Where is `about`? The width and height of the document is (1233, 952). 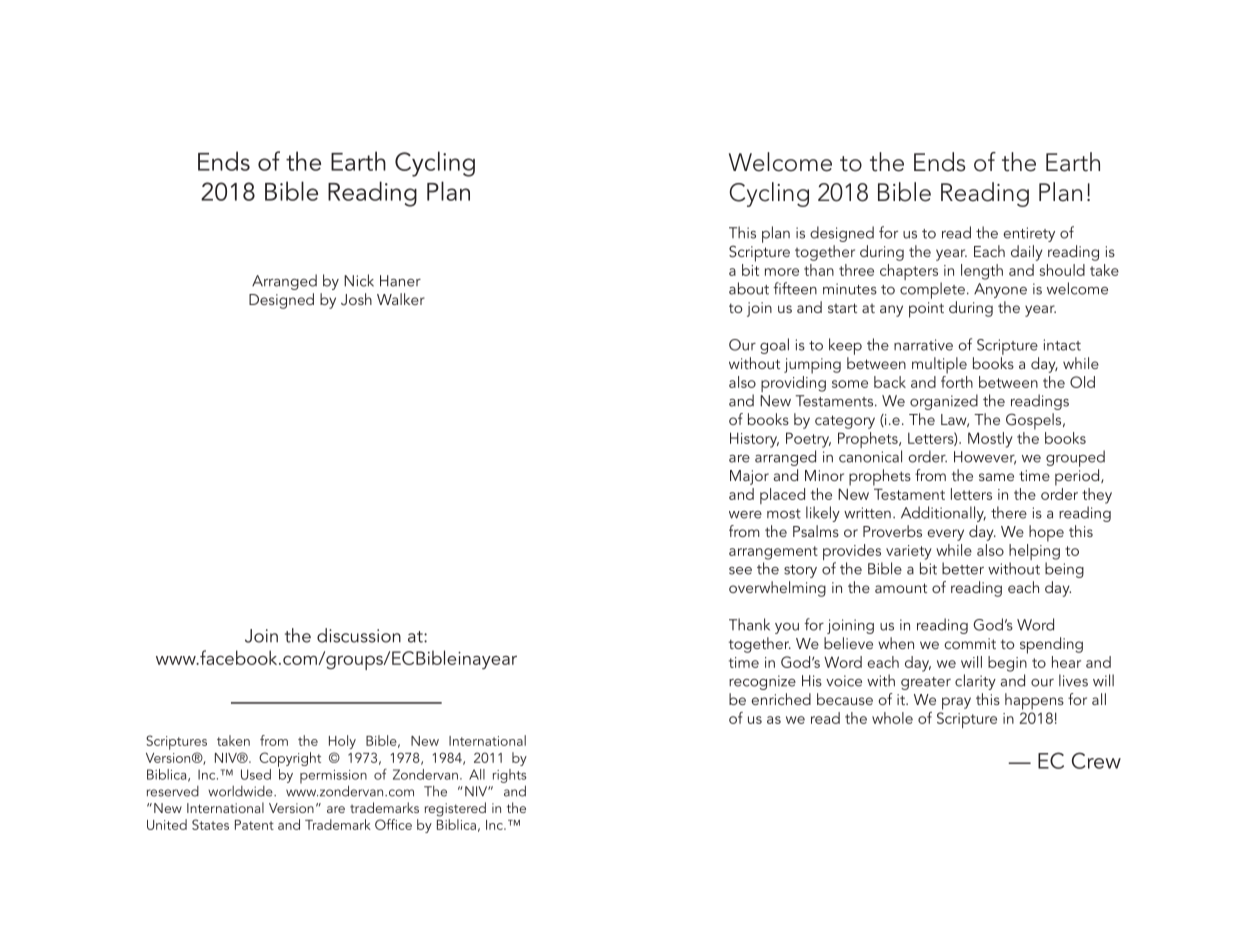 about is located at coordinates (749, 288).
